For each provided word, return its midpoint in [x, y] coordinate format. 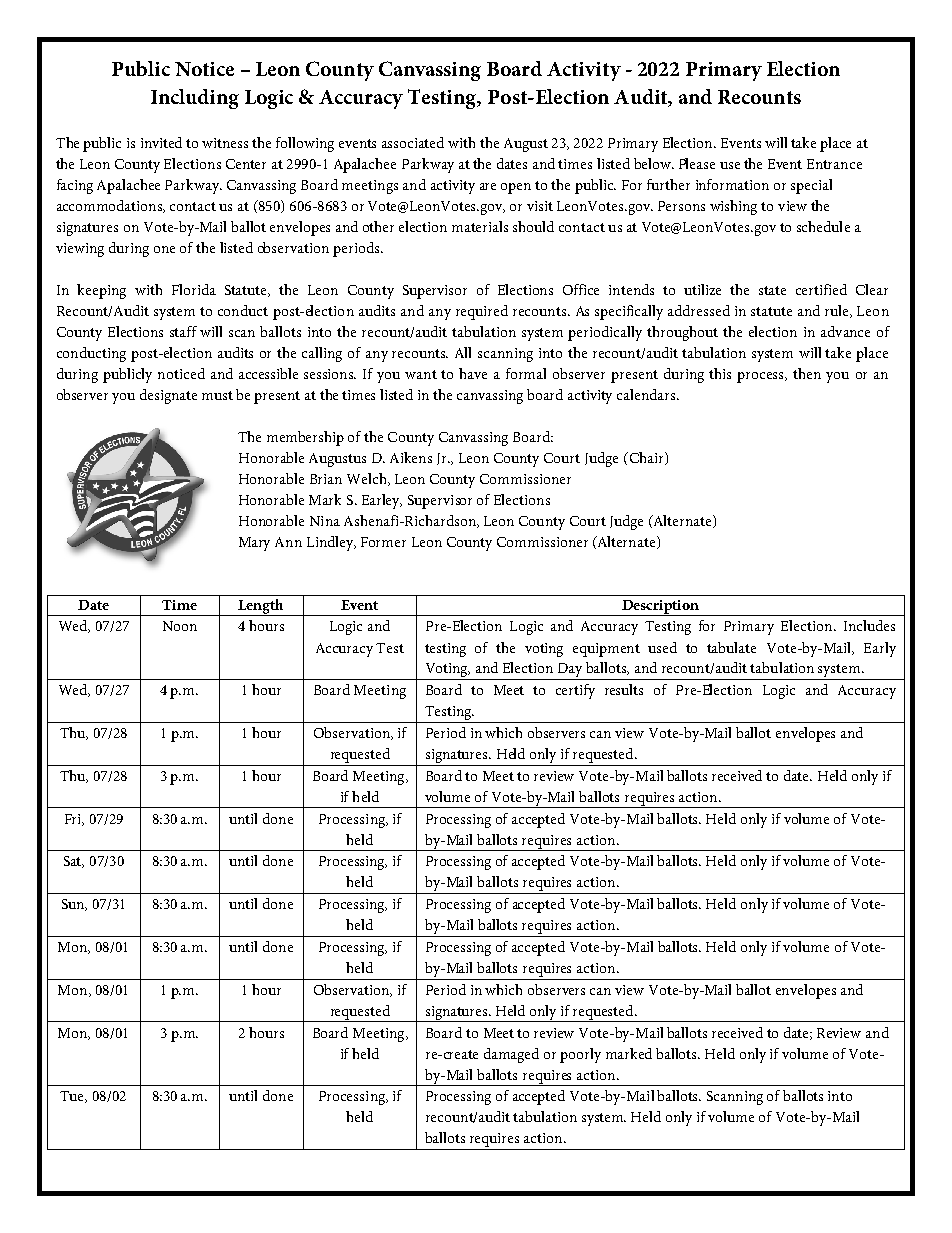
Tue [73, 1097]
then [807, 373]
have [473, 373]
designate [168, 396]
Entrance [834, 164]
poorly [580, 1055]
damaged [511, 1055]
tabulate [731, 647]
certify [575, 691]
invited [161, 142]
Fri [74, 820]
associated [413, 142]
